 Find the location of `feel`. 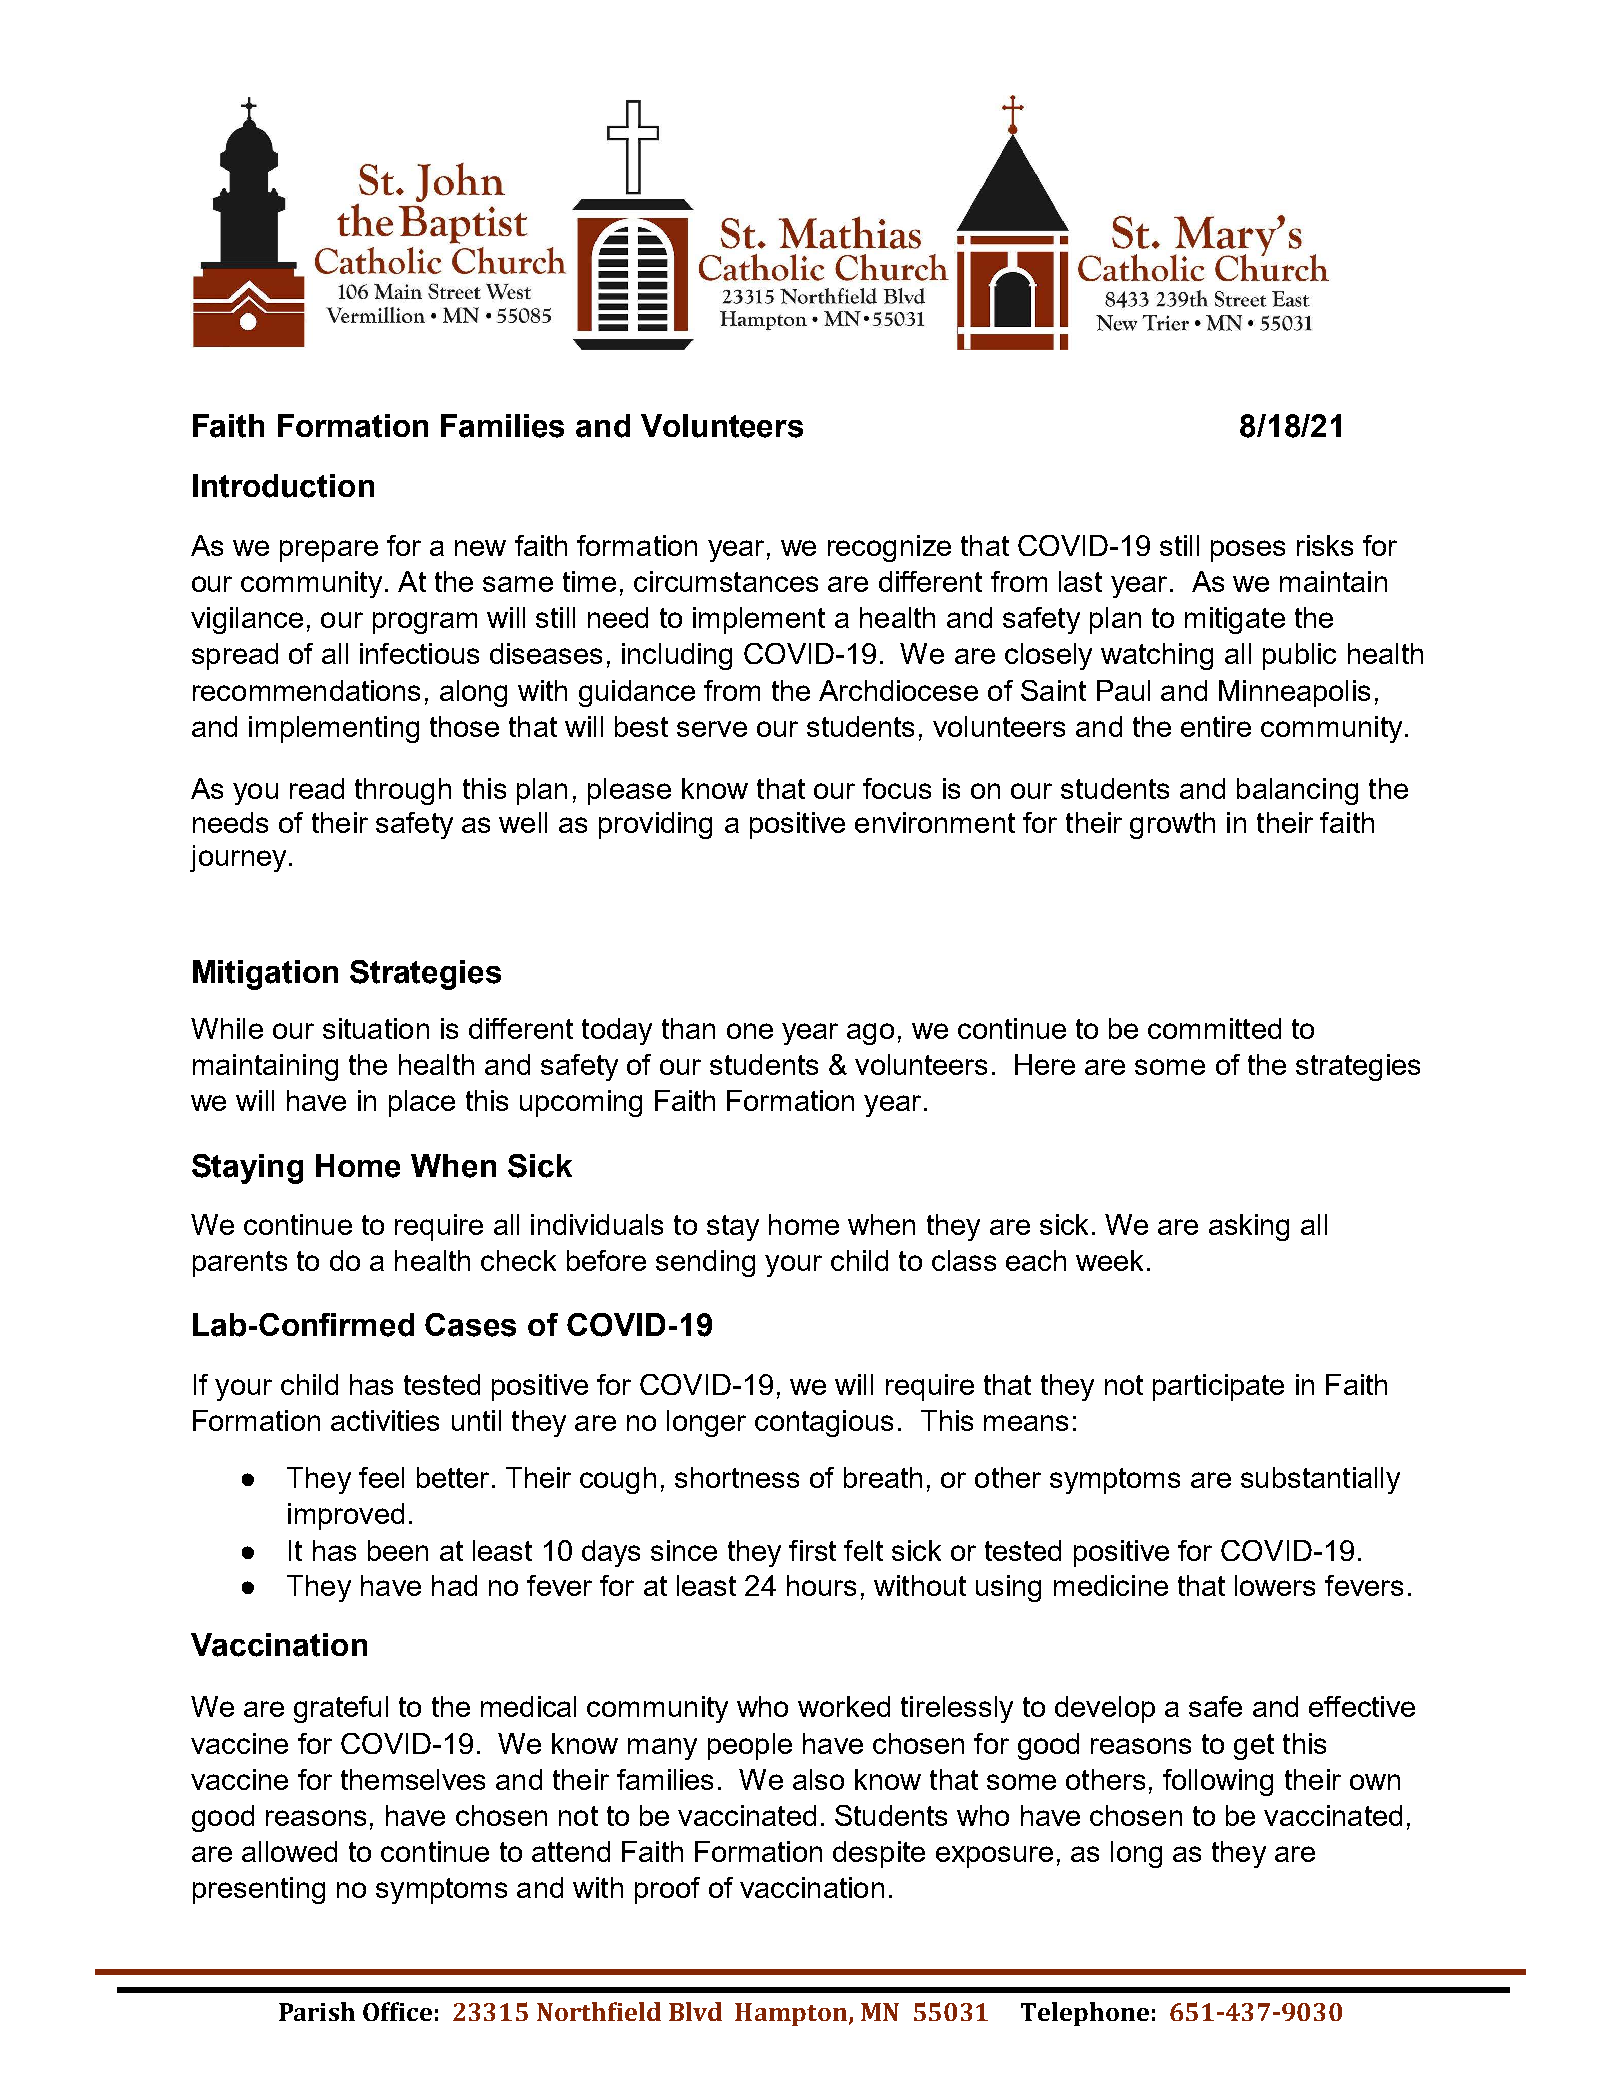

feel is located at coordinates (381, 1477).
